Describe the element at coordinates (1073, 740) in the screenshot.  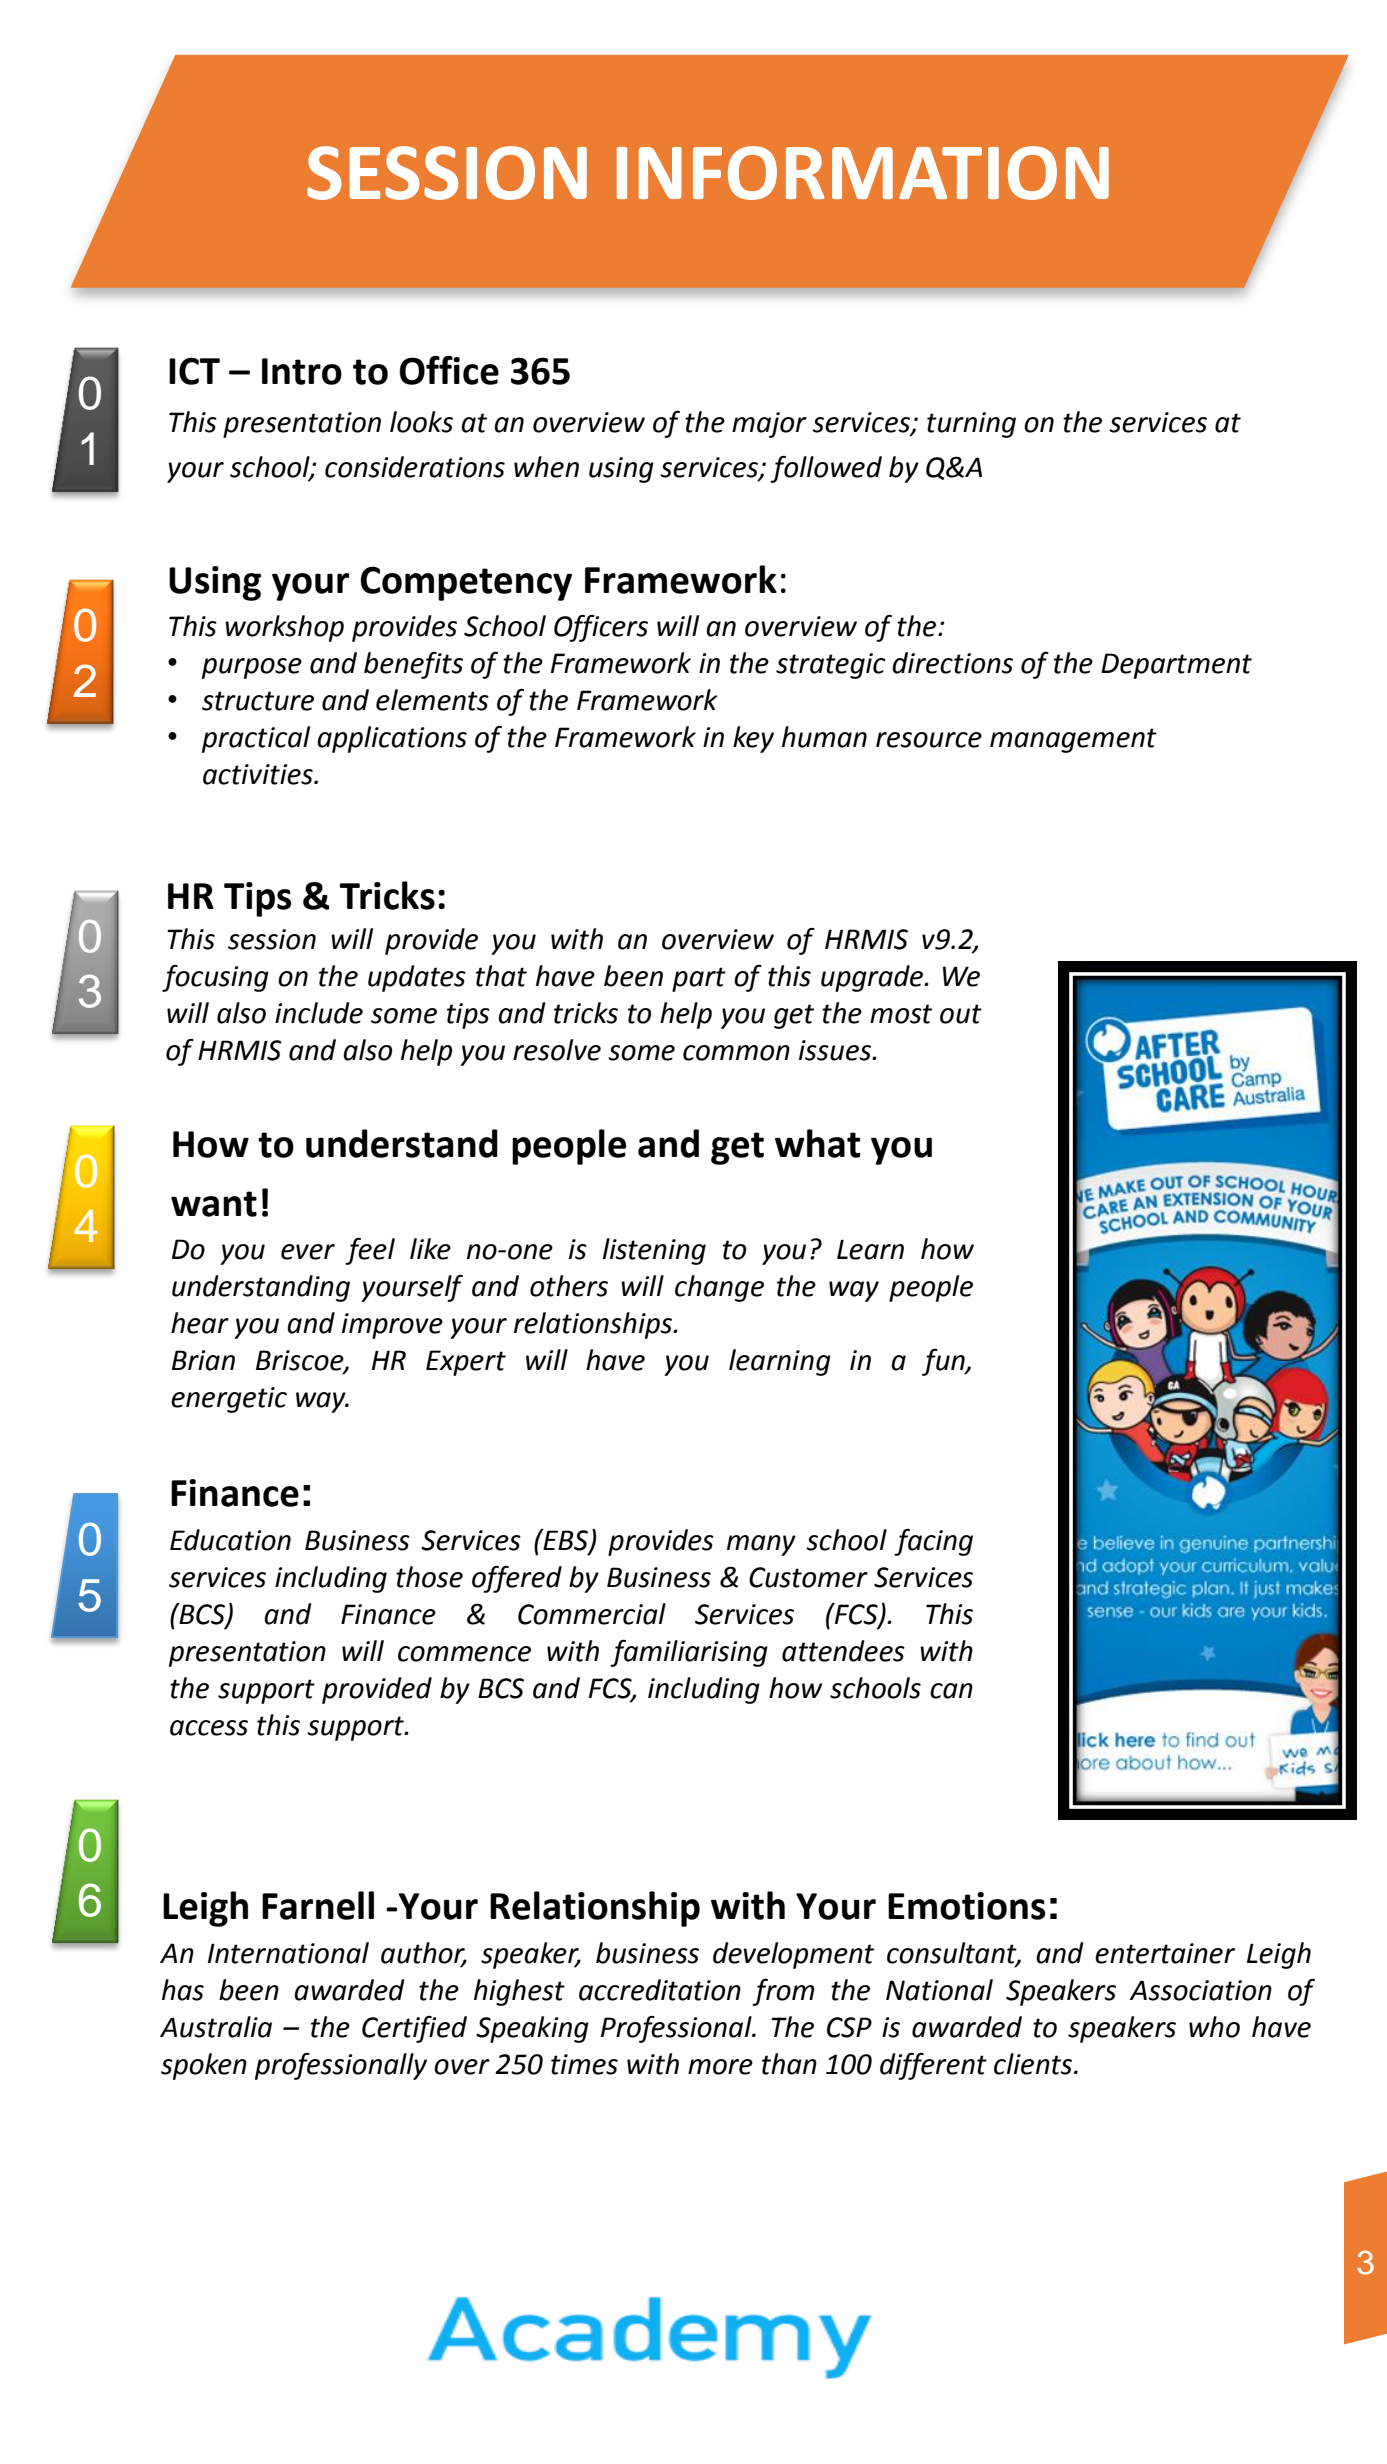
I see `management` at that location.
